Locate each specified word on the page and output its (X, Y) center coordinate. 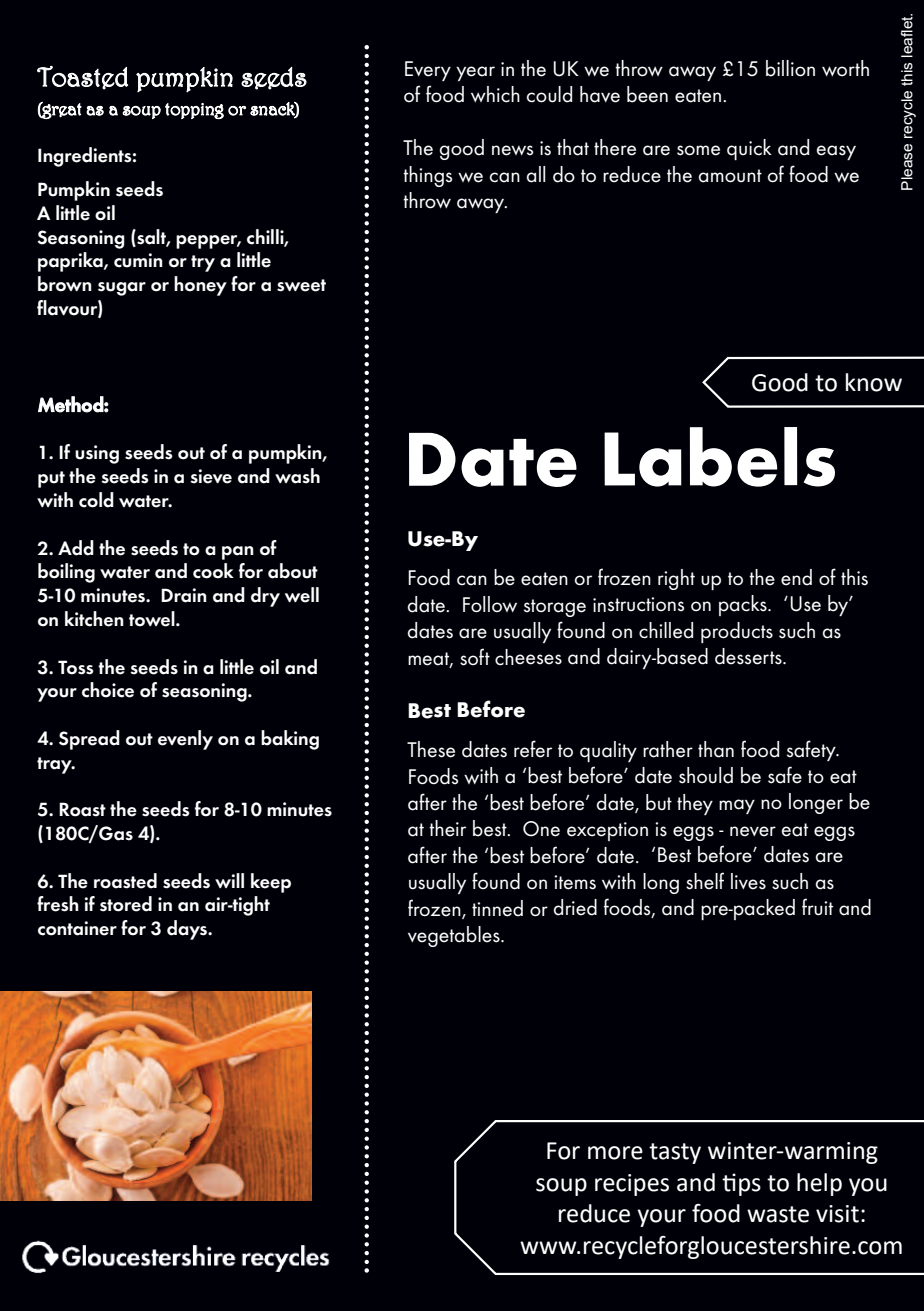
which (495, 94)
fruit (817, 907)
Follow (490, 604)
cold (96, 500)
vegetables (455, 936)
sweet (301, 285)
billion (790, 68)
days (188, 930)
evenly (185, 740)
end (796, 577)
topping (194, 111)
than (716, 749)
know (874, 382)
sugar (122, 289)
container (77, 928)
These (431, 749)
